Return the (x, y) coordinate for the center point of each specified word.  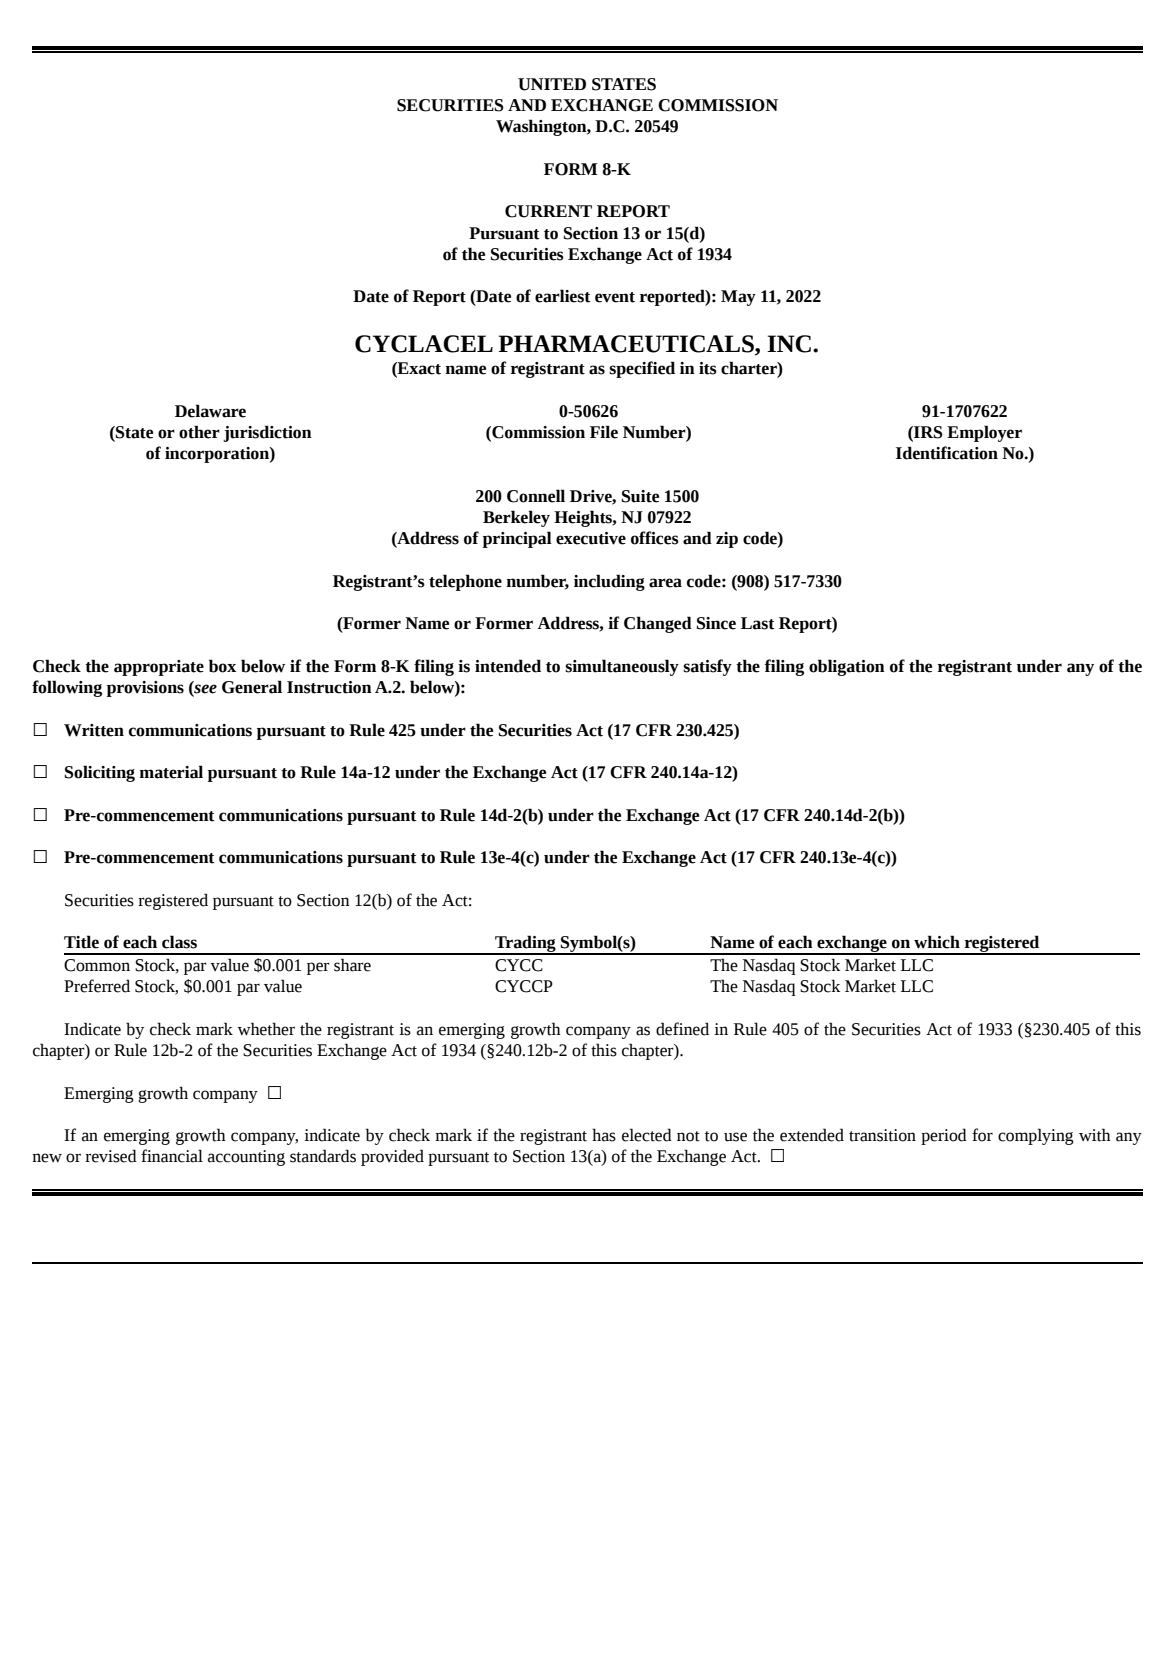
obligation (847, 667)
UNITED (552, 84)
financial (172, 1156)
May (738, 298)
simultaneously (622, 667)
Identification (947, 453)
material (171, 772)
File (604, 432)
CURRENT (548, 211)
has (604, 1135)
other (199, 432)
